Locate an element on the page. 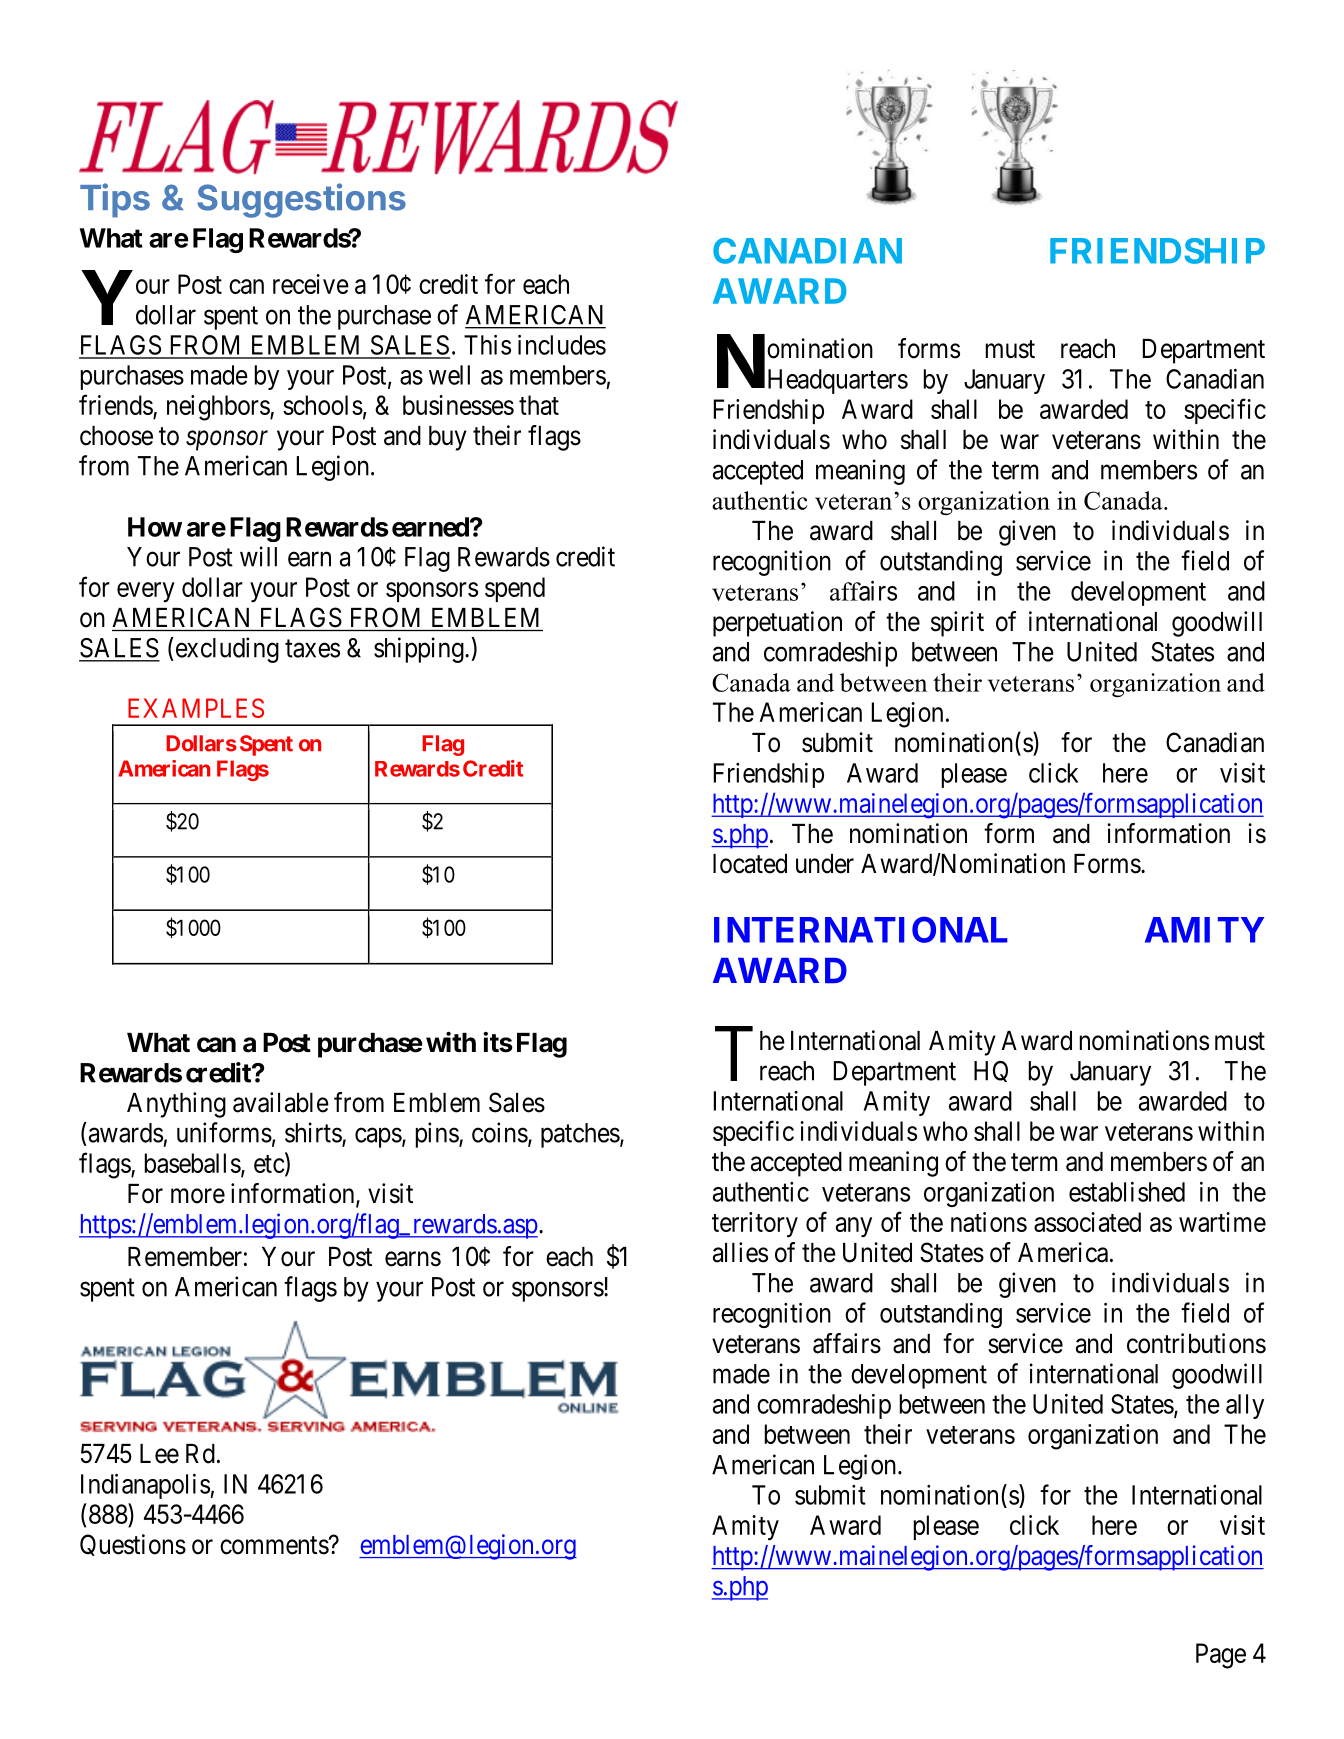 This page has width=1344, height=1739. choose is located at coordinates (116, 436).
